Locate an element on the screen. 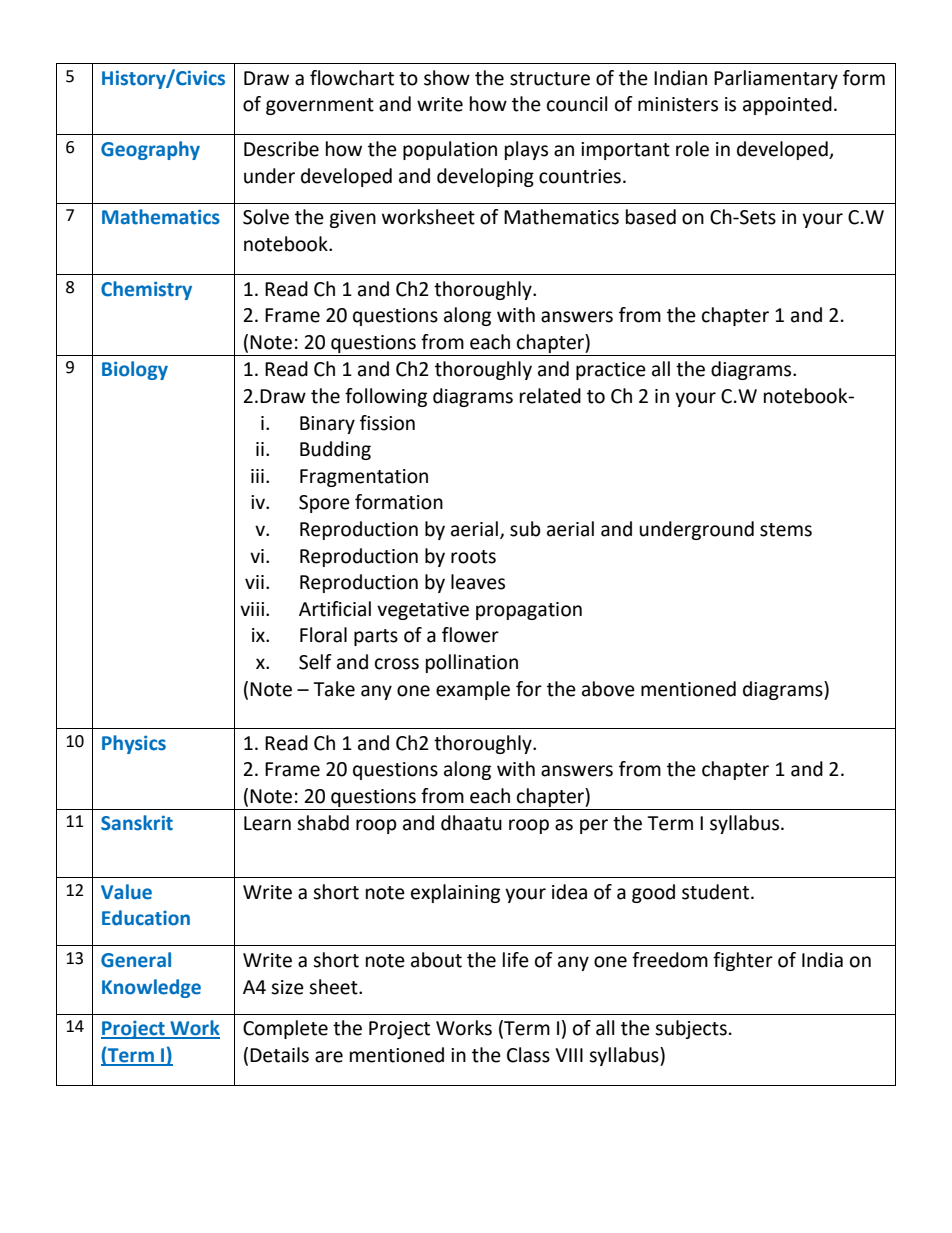 The image size is (952, 1233). stems is located at coordinates (786, 530).
